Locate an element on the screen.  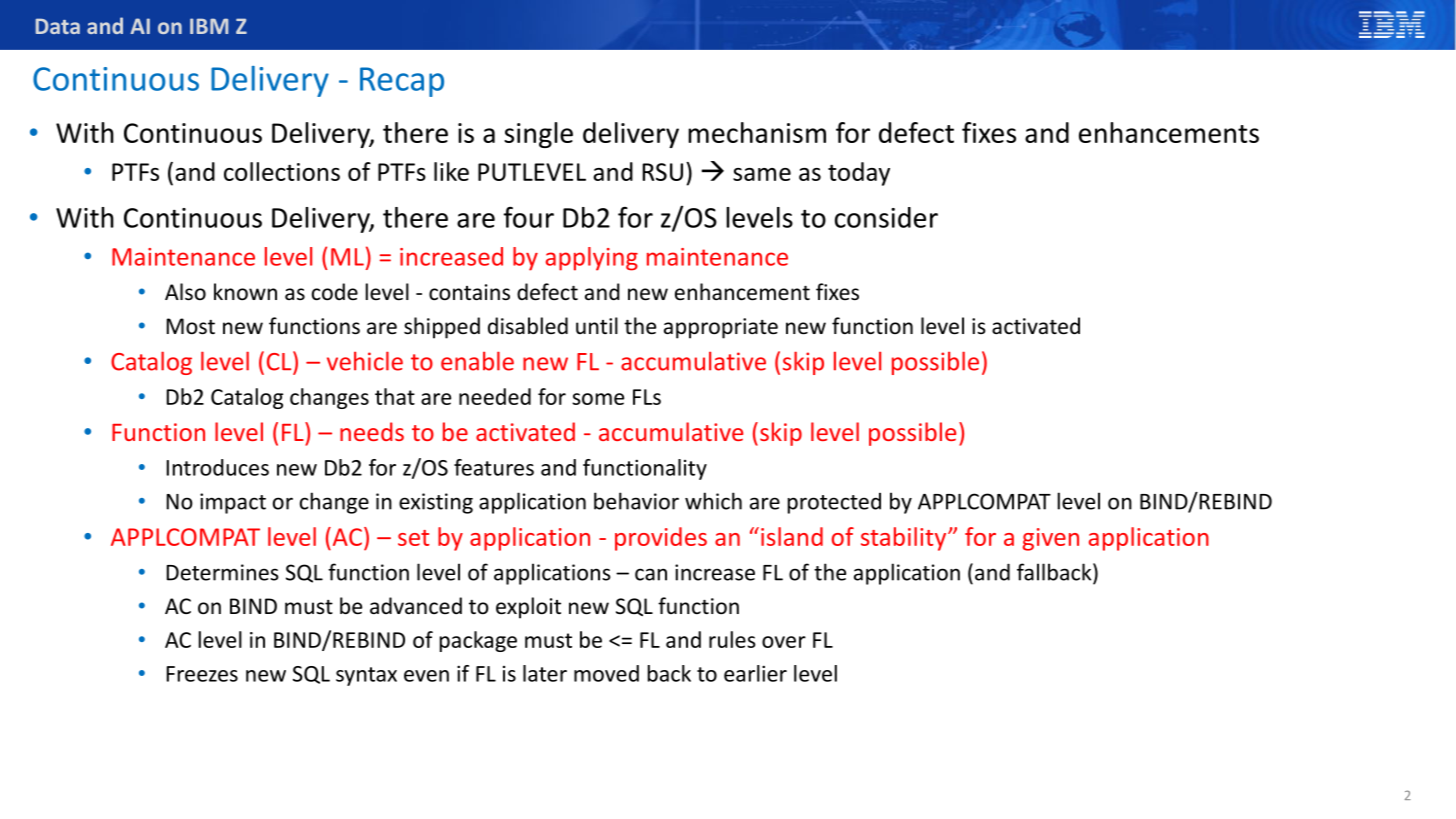
Introduces is located at coordinates (217, 467).
